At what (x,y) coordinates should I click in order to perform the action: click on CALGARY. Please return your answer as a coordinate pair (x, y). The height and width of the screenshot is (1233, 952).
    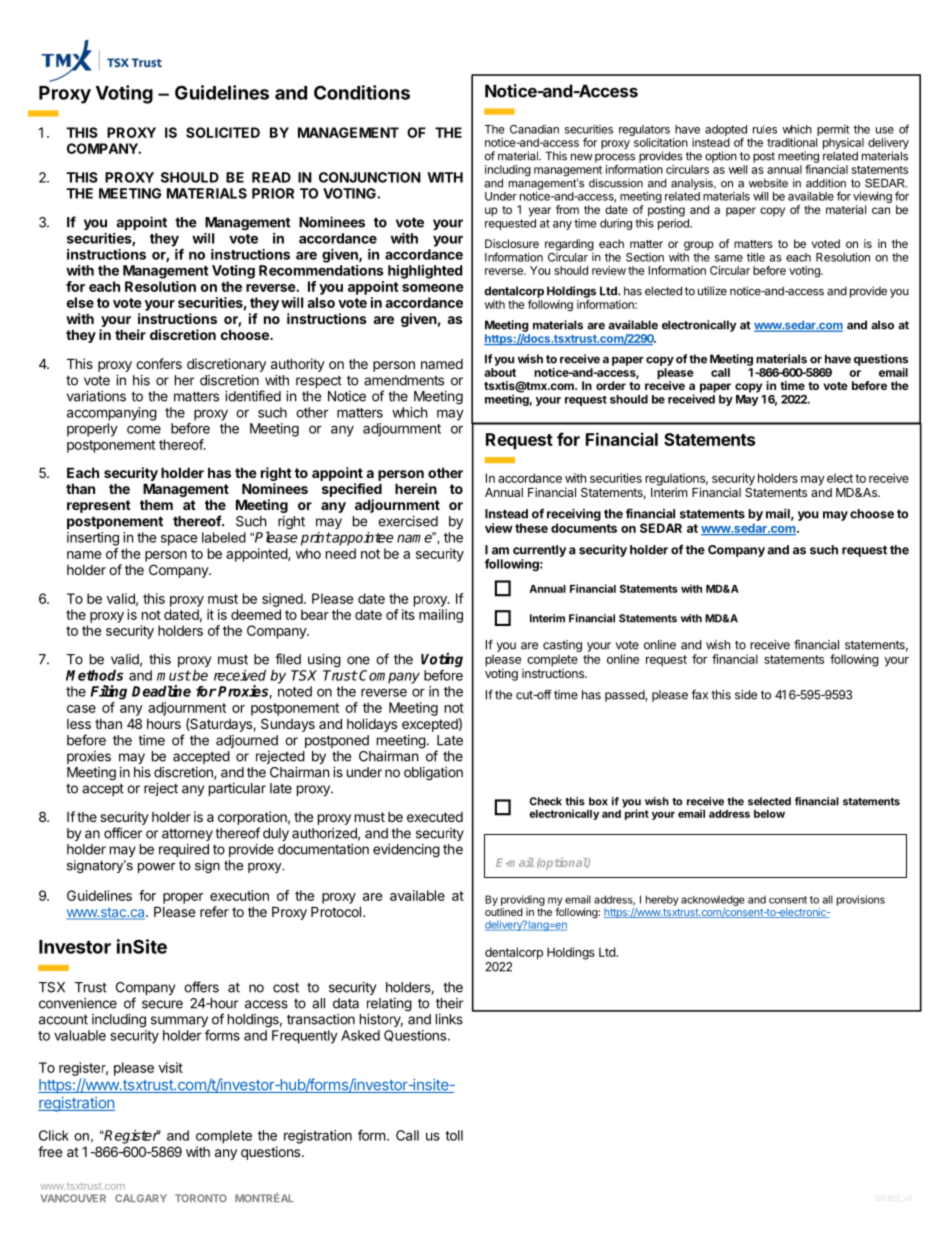
    Looking at the image, I should click on (141, 1198).
